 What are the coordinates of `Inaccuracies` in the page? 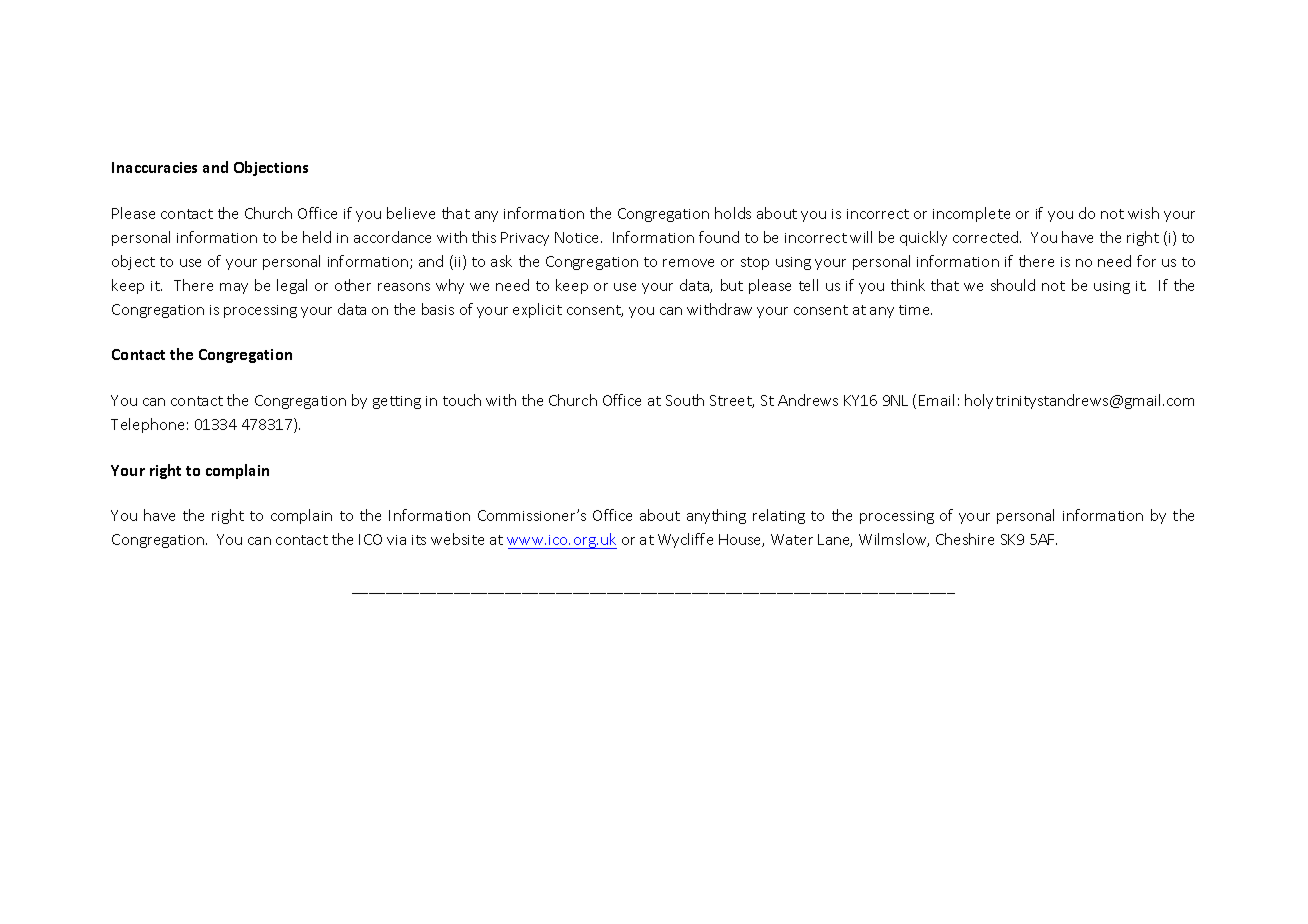 It's located at (154, 167).
